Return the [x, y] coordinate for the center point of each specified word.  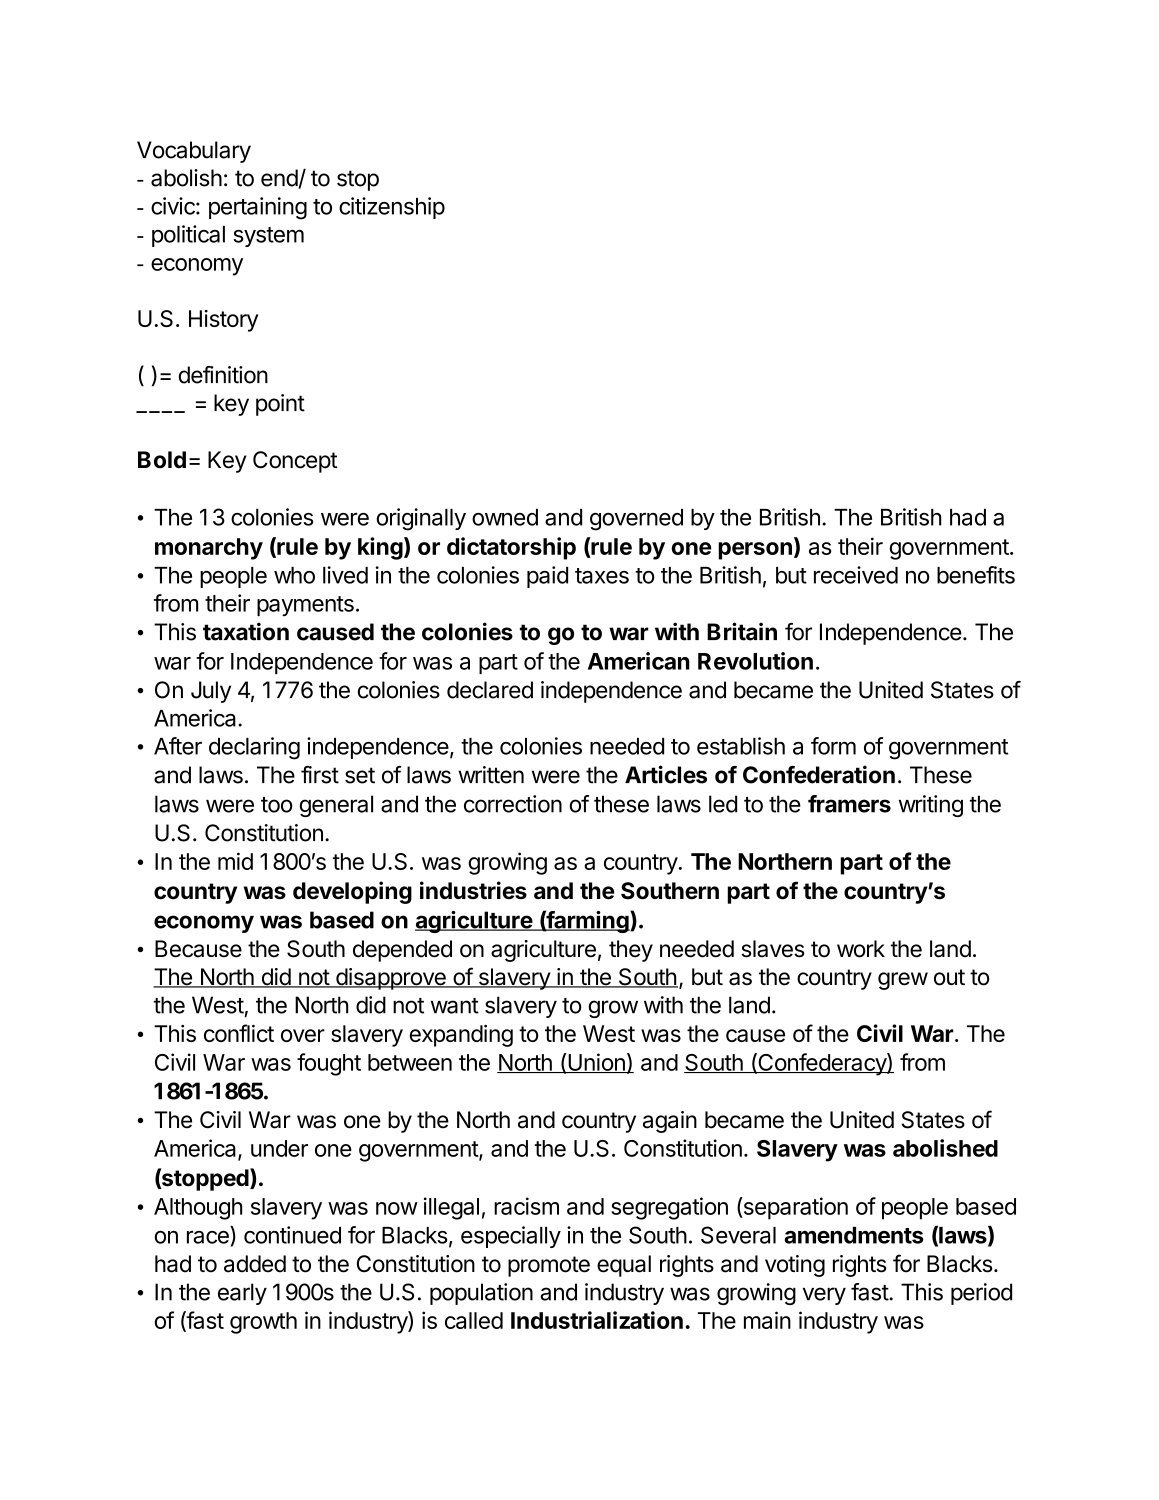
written [491, 775]
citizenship [392, 208]
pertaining [258, 208]
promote [549, 1266]
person [755, 551]
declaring [254, 748]
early [242, 1294]
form [833, 746]
